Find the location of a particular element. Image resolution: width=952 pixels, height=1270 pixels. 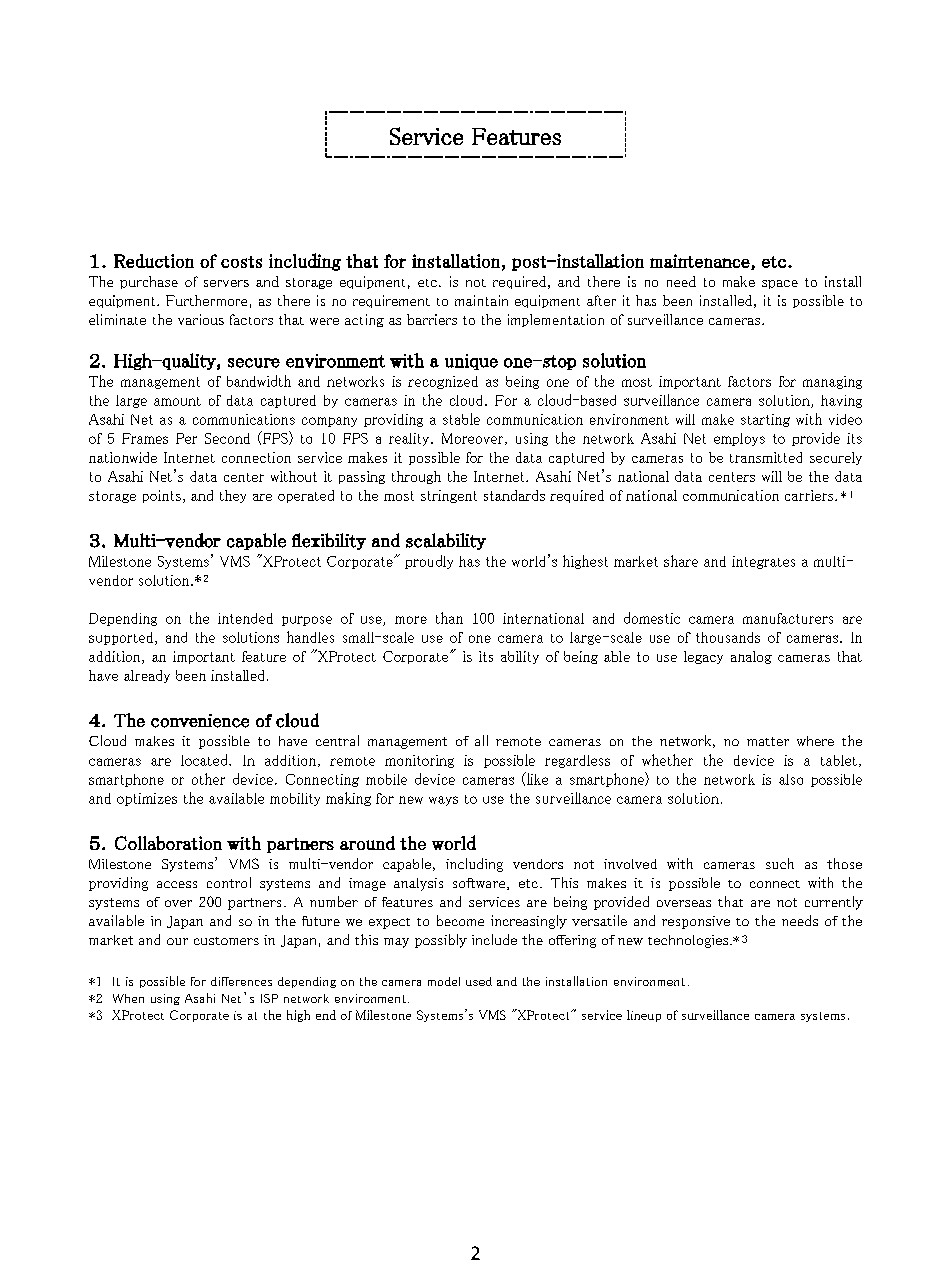

servers is located at coordinates (226, 283).
